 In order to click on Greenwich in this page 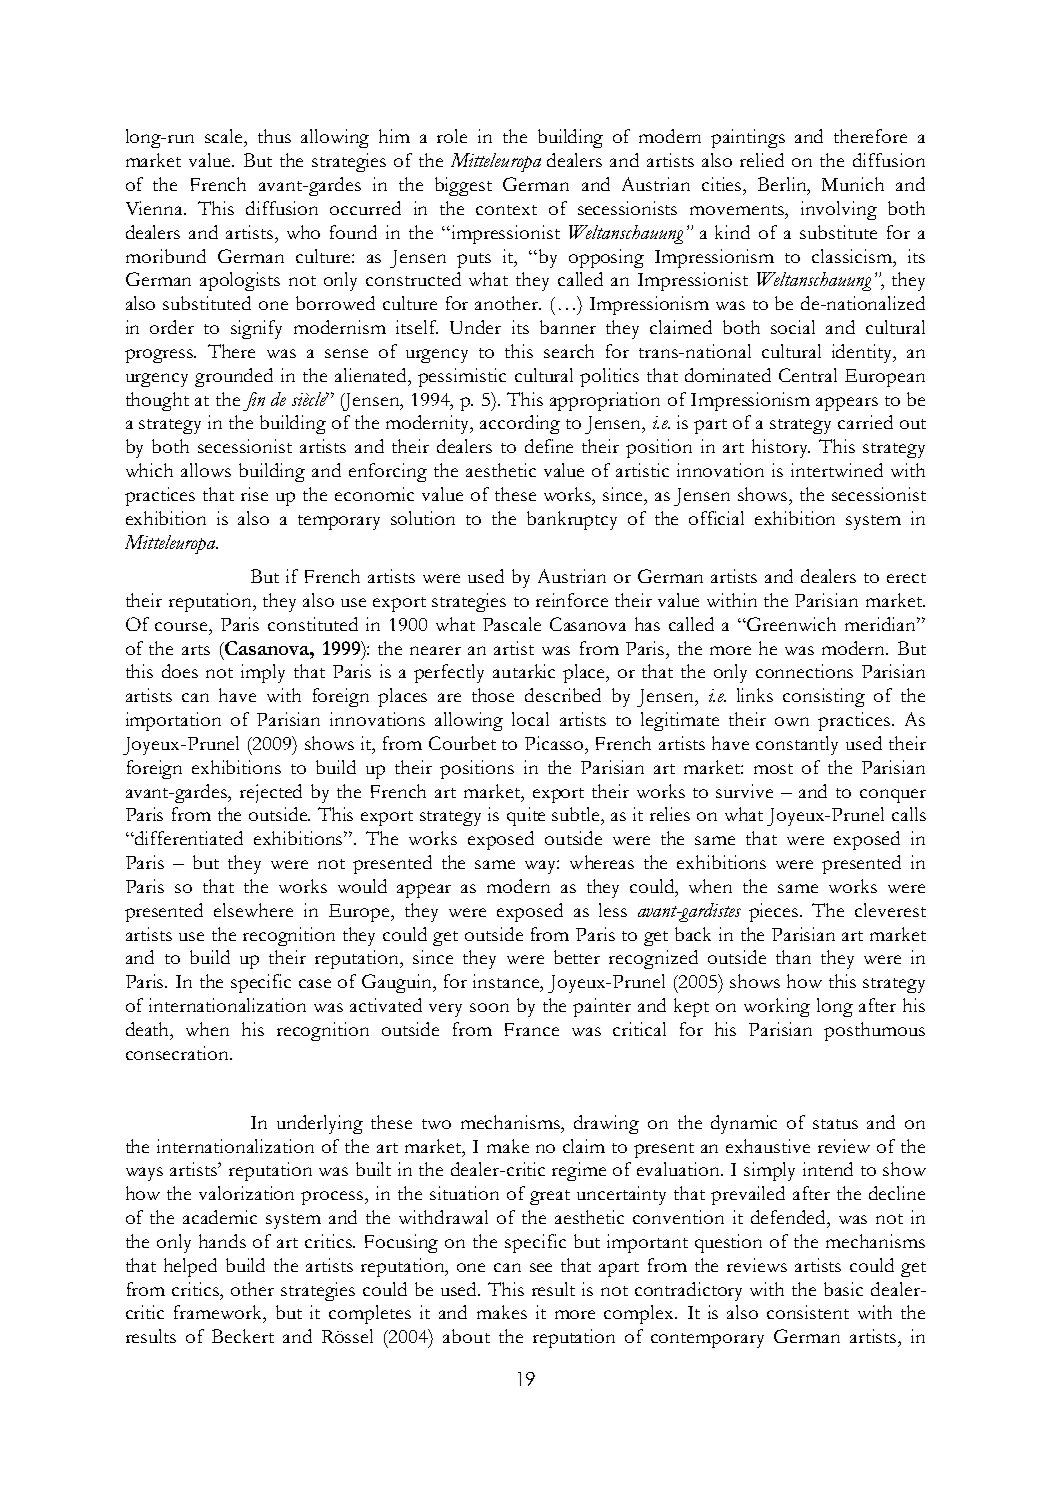, I will do `click(791, 624)`.
